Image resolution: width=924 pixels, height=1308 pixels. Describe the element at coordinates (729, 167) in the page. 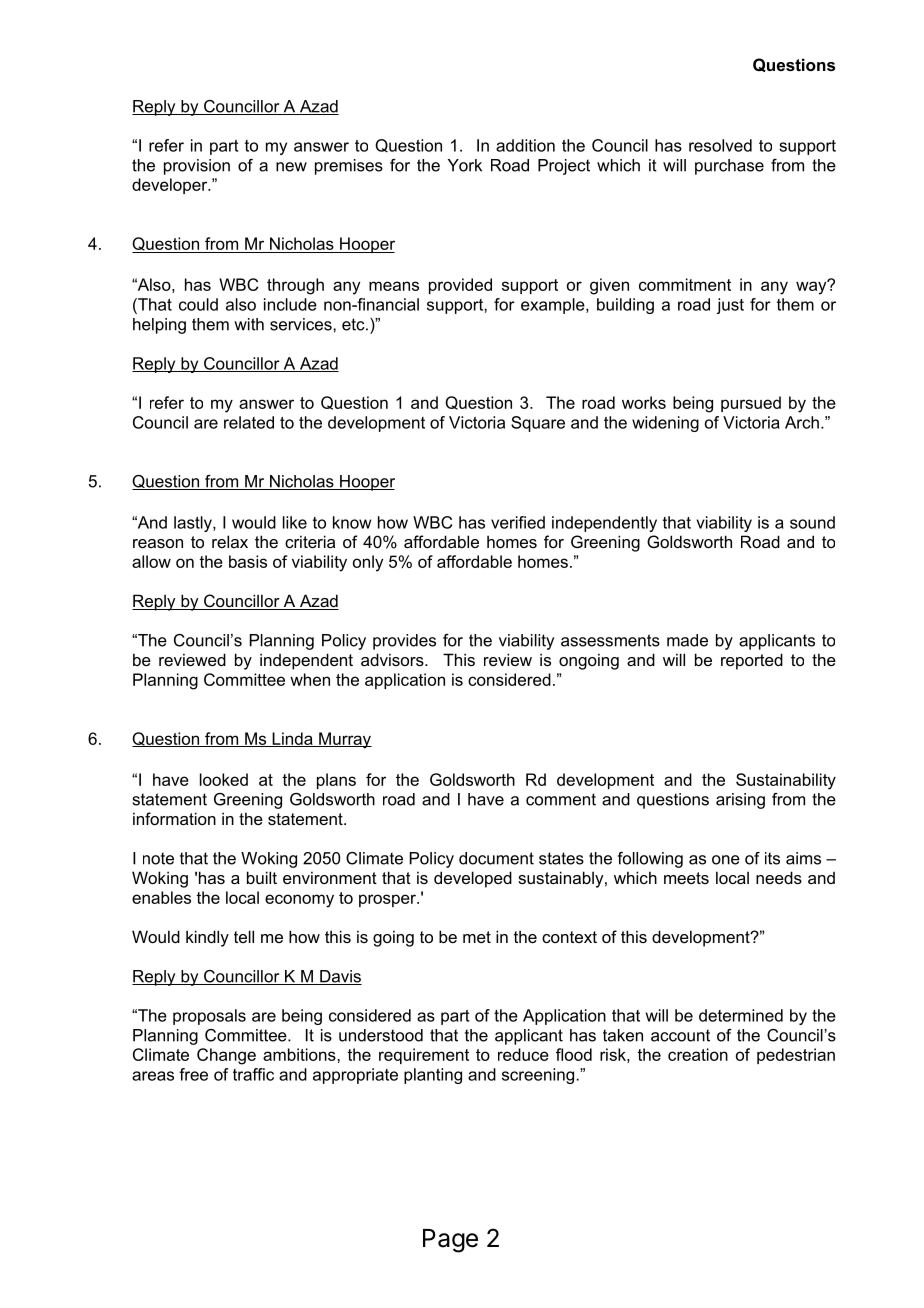

I see `purchase` at that location.
